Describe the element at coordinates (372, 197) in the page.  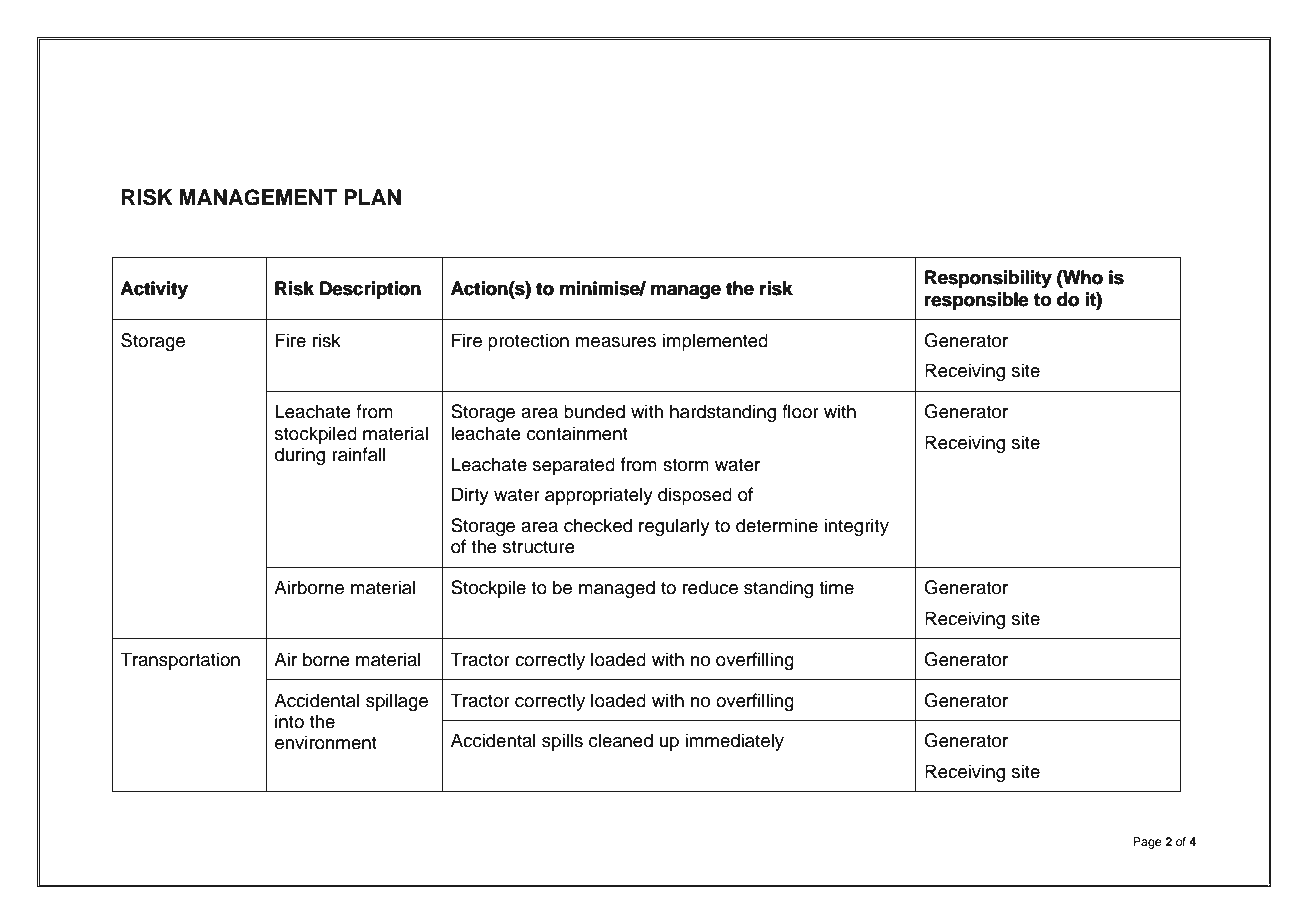
I see `PLAN` at that location.
